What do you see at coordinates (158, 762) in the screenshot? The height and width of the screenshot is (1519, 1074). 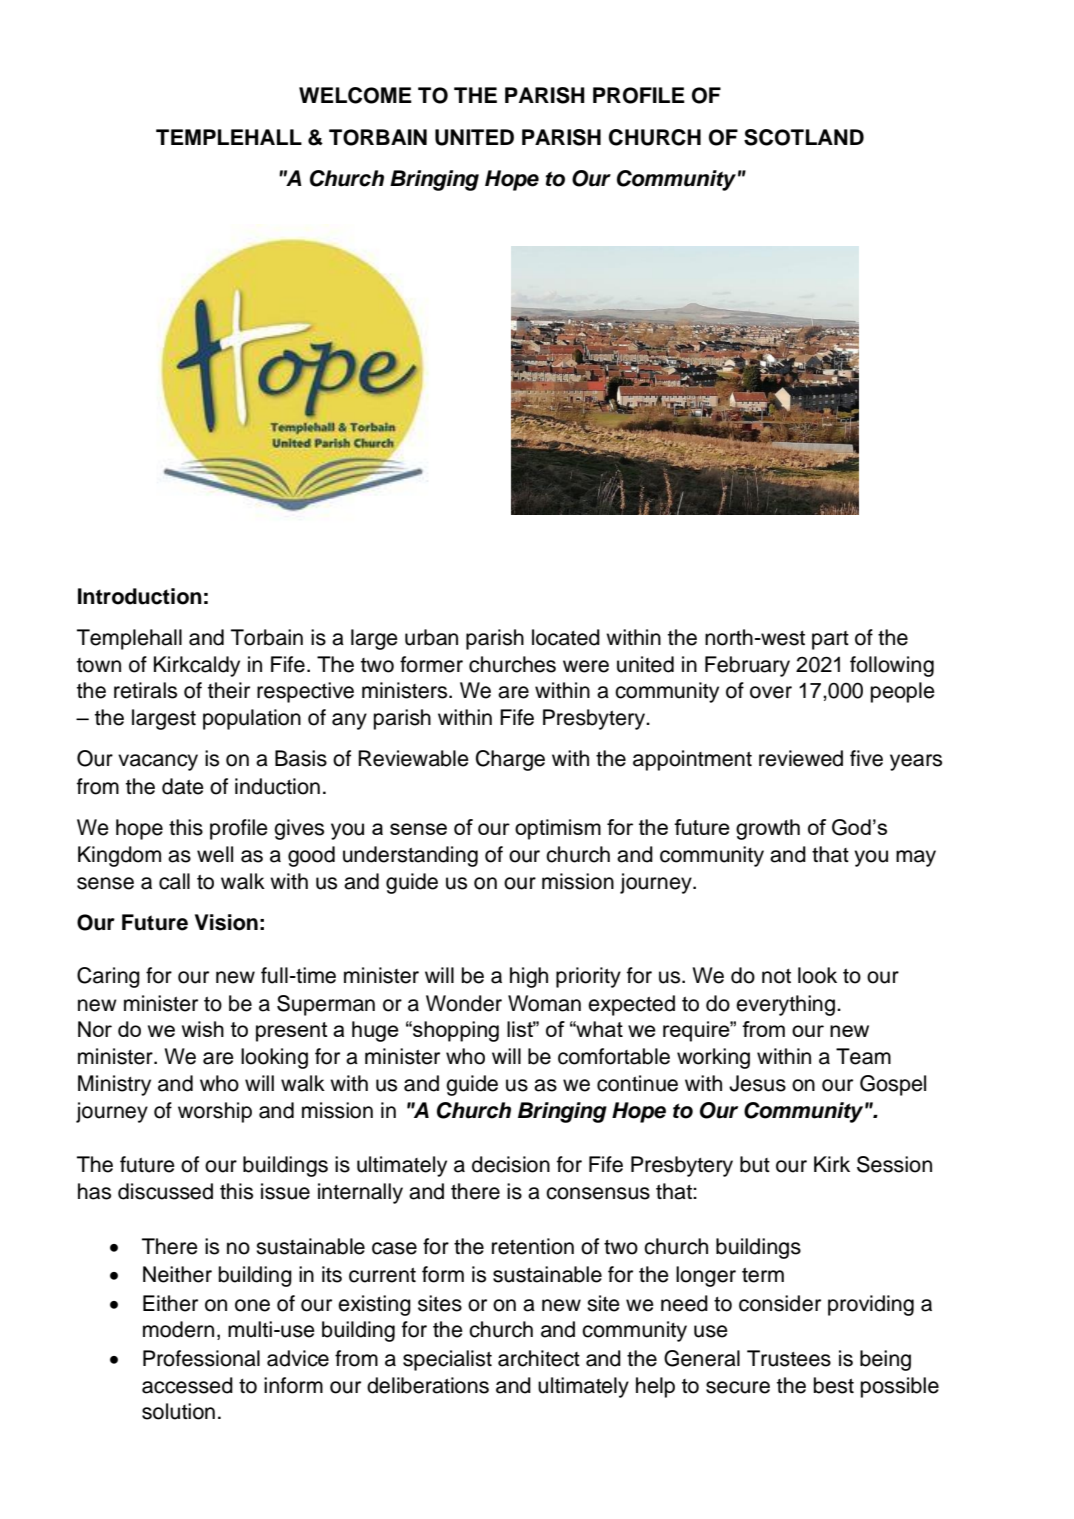 I see `vacancy` at bounding box center [158, 762].
